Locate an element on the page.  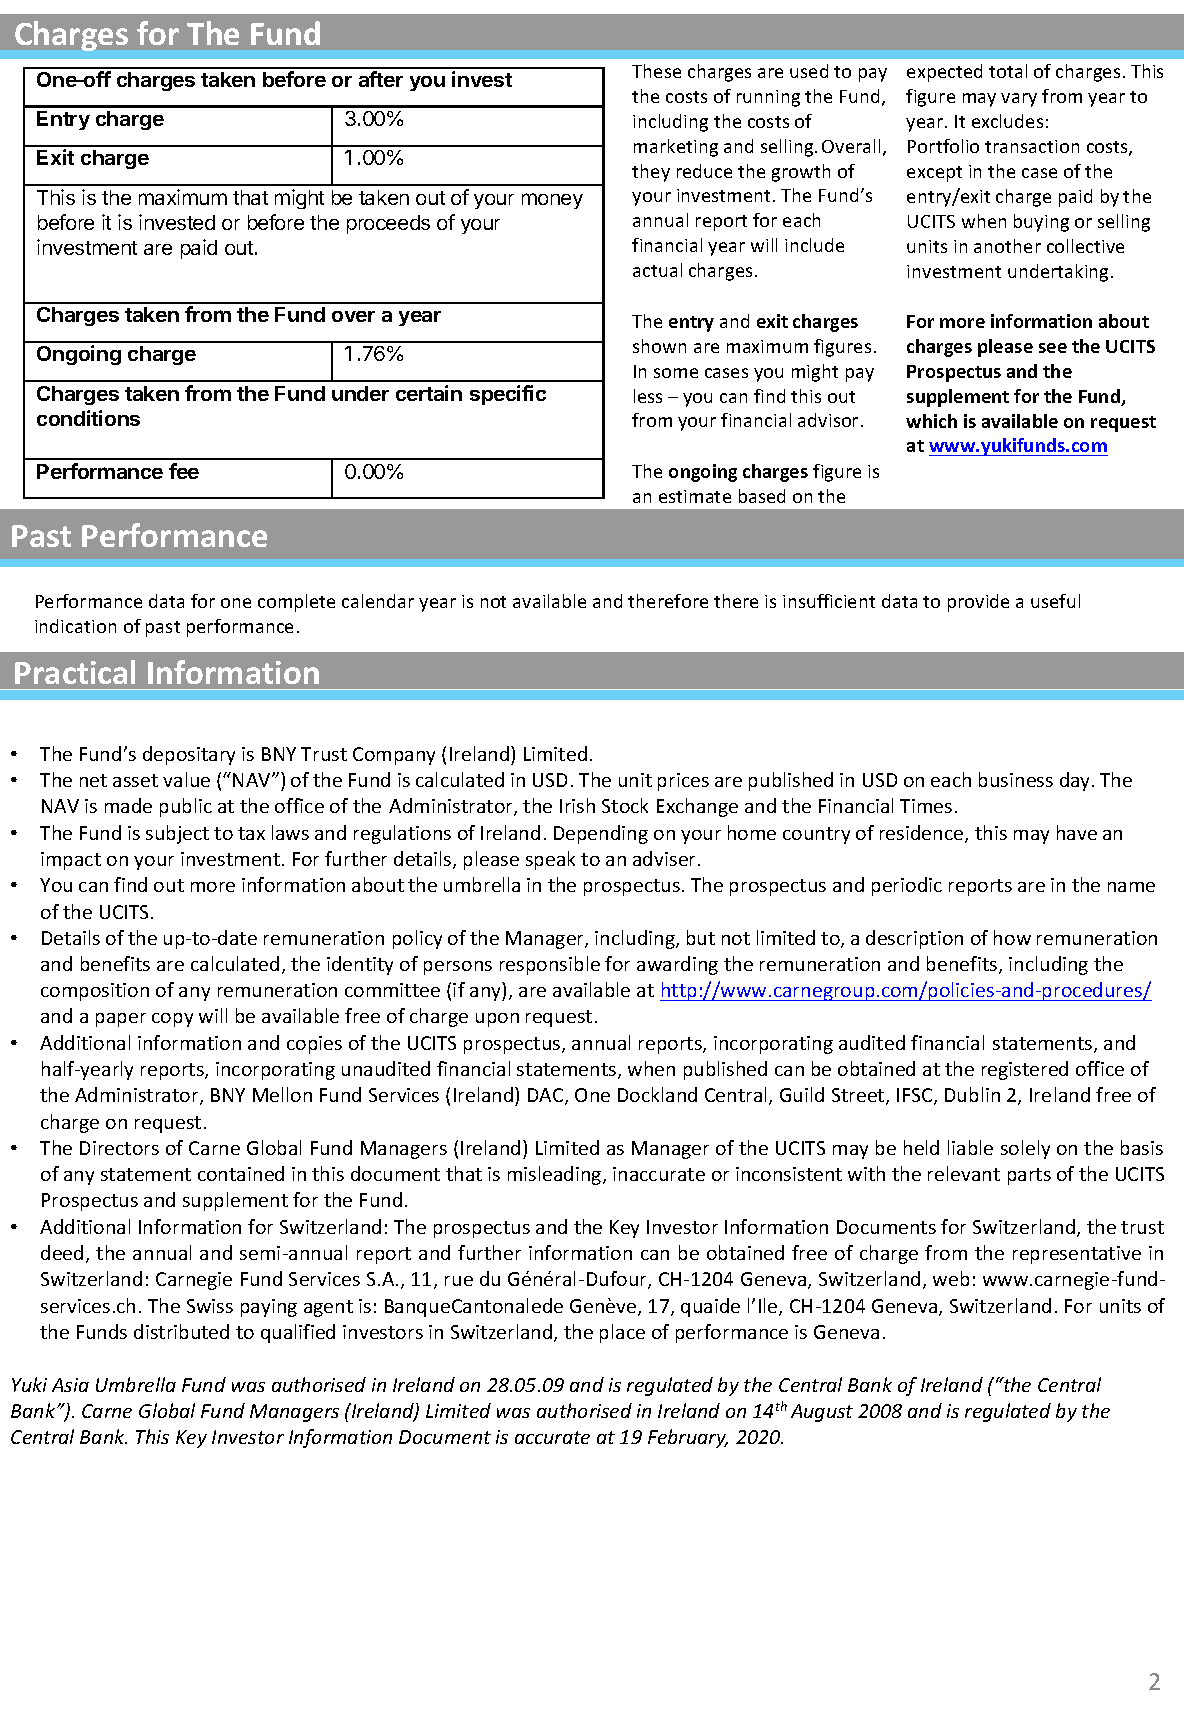
place is located at coordinates (622, 1333).
